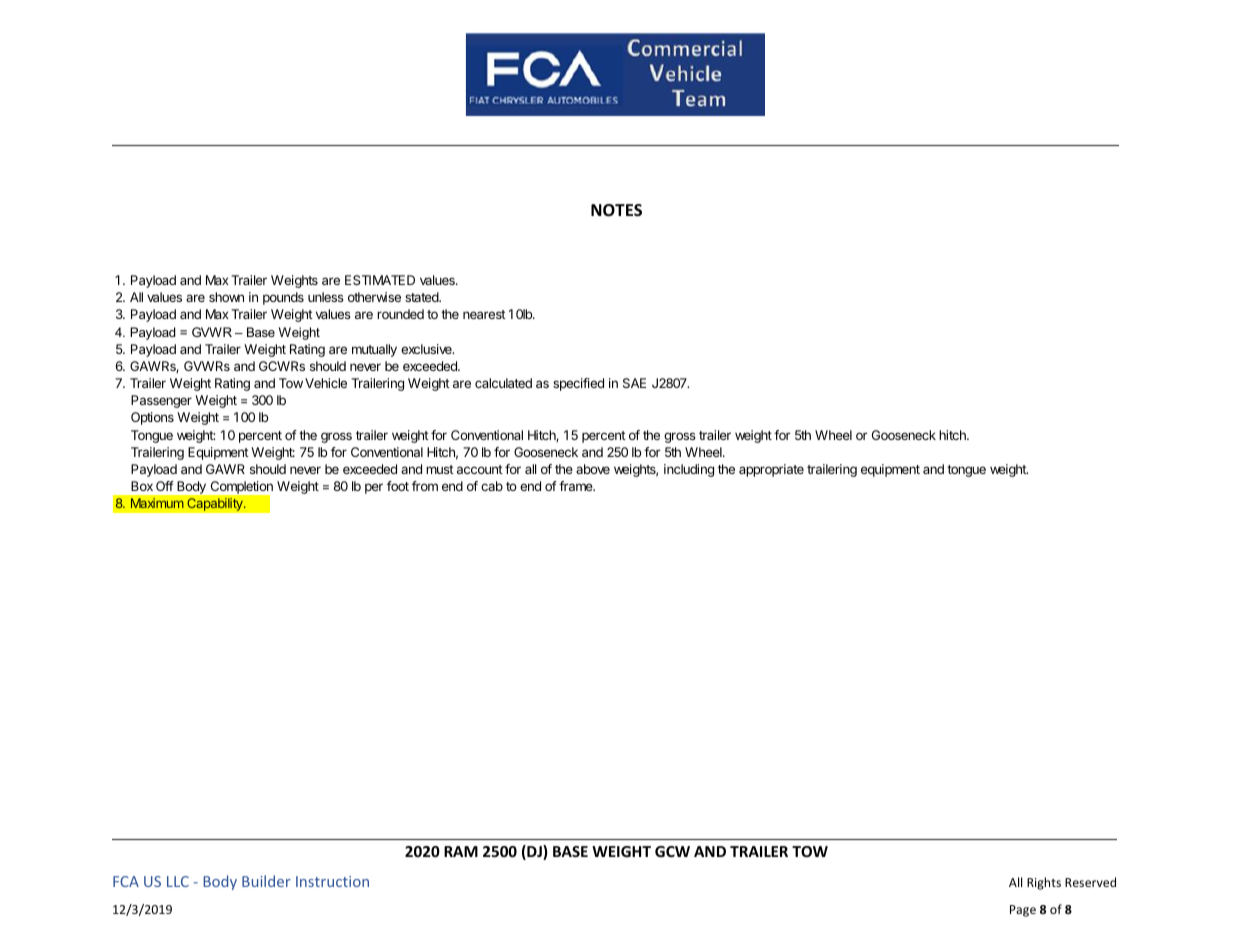  What do you see at coordinates (771, 470) in the page?
I see `appropriate` at bounding box center [771, 470].
